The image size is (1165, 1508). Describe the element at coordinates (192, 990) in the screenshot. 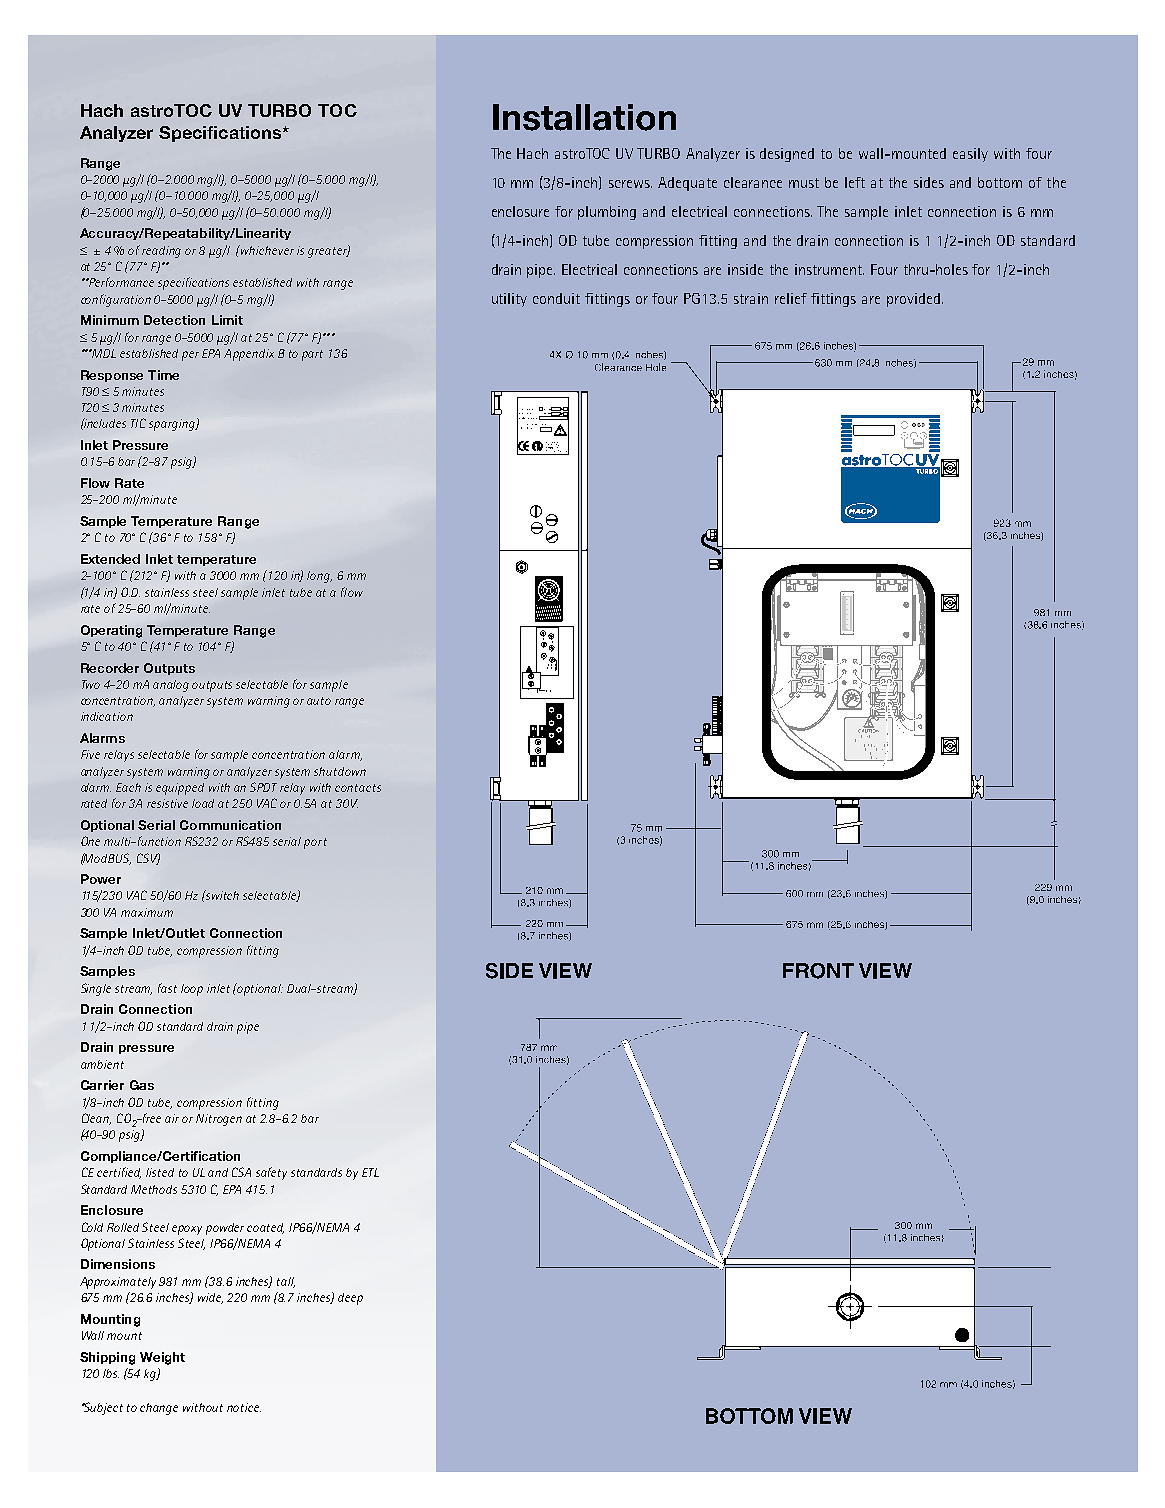

I see `loop` at that location.
